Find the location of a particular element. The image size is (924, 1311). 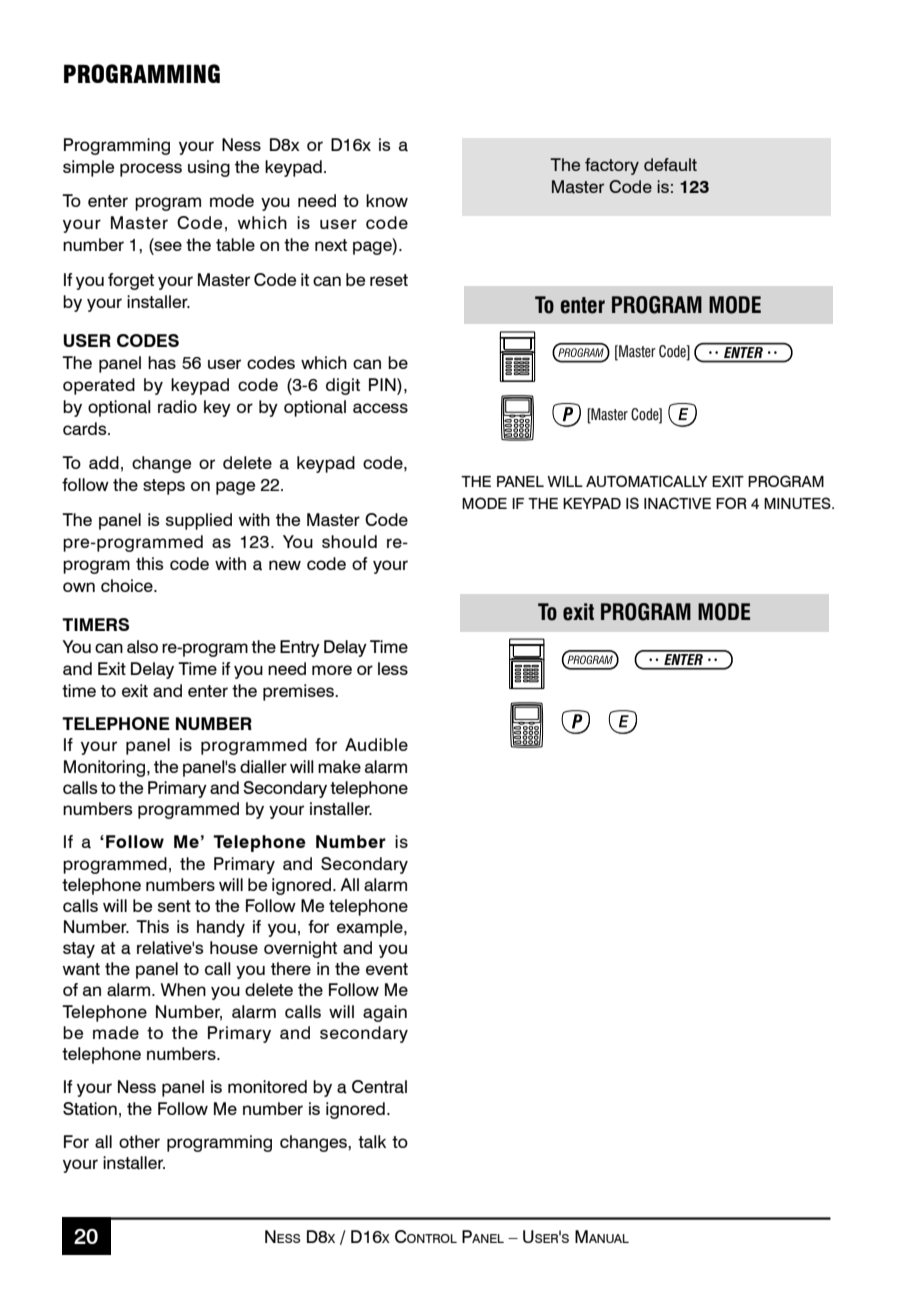

default is located at coordinates (670, 165).
